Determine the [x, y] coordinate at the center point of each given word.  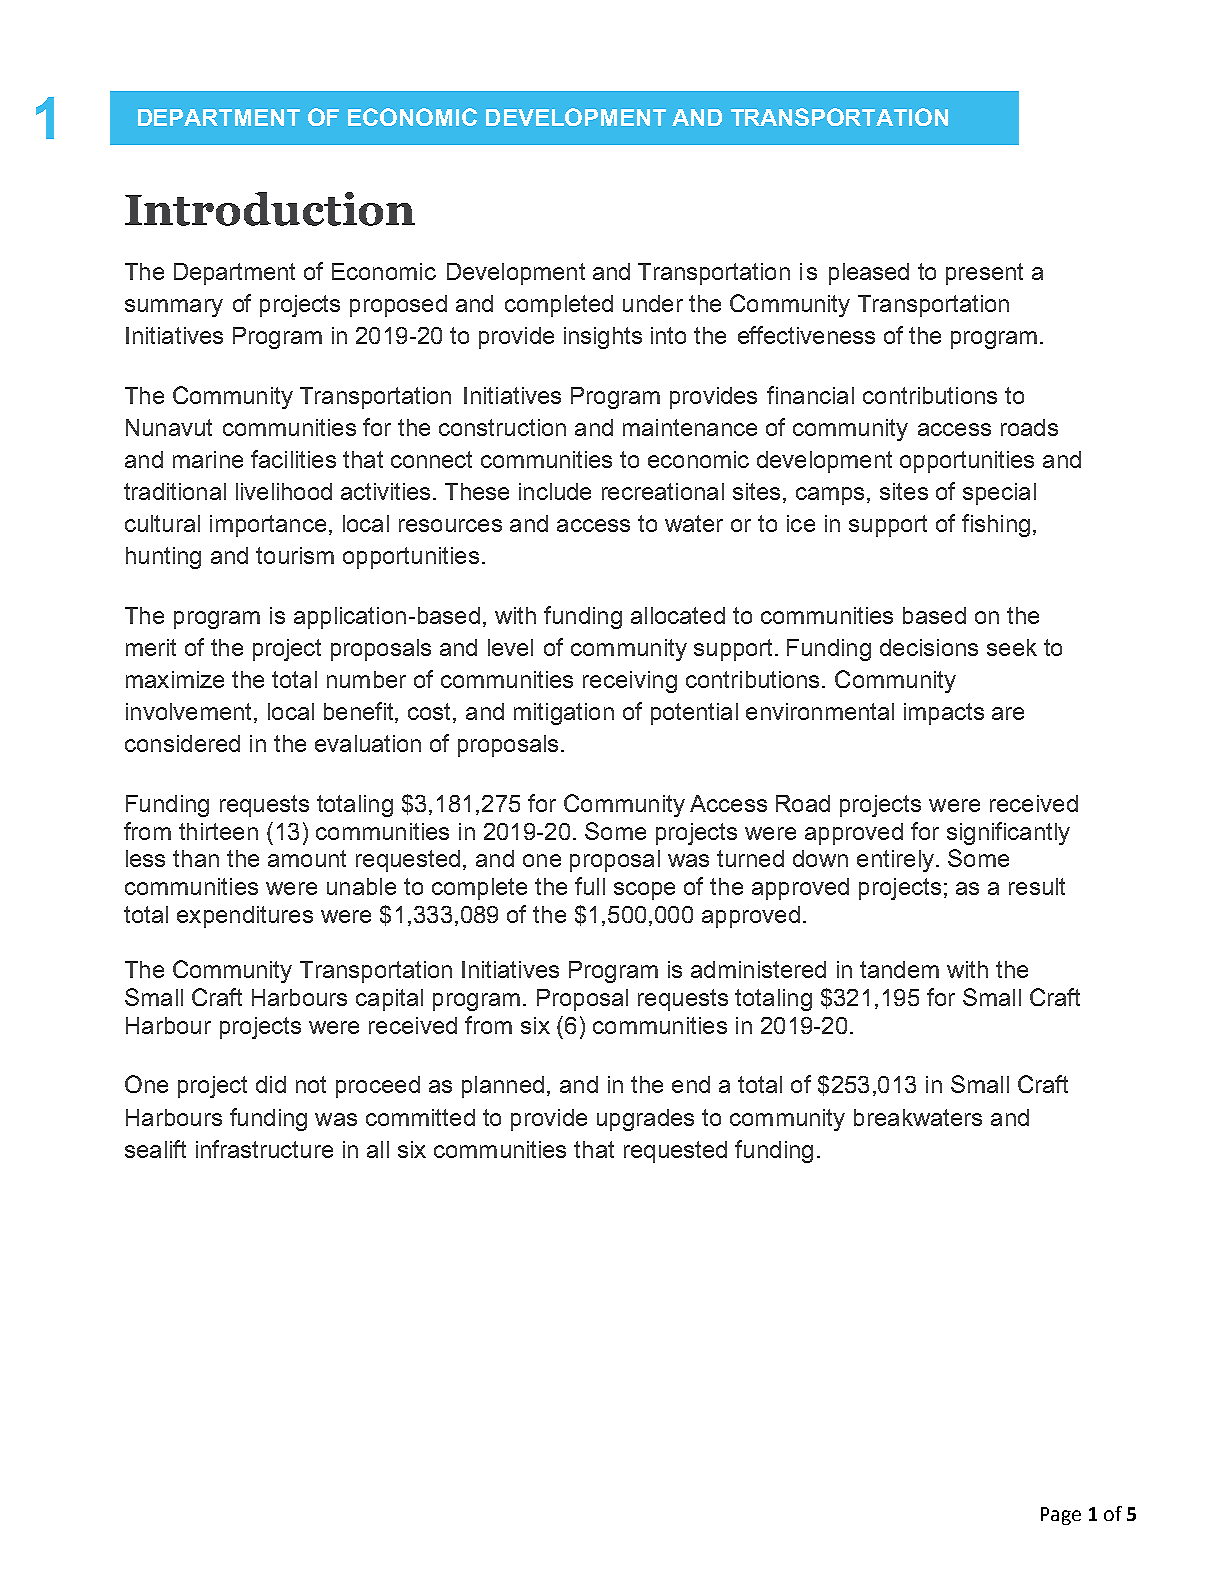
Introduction [270, 209]
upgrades [645, 1120]
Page [1061, 1516]
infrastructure [264, 1149]
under [653, 303]
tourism [295, 555]
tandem [899, 969]
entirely [895, 861]
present [984, 274]
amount [307, 858]
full [590, 886]
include [555, 491]
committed [420, 1117]
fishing [996, 525]
